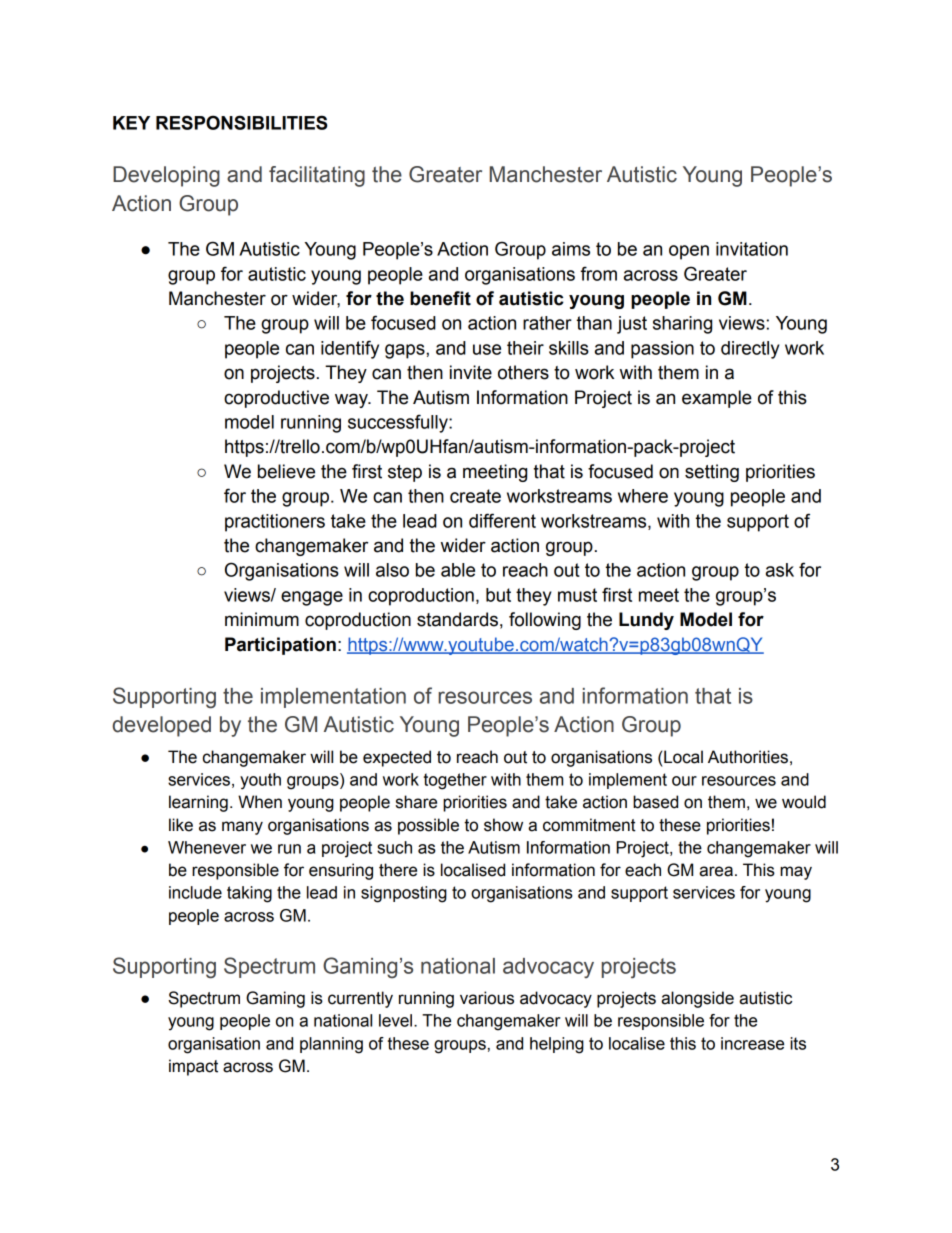  I want to click on invite, so click(471, 372).
